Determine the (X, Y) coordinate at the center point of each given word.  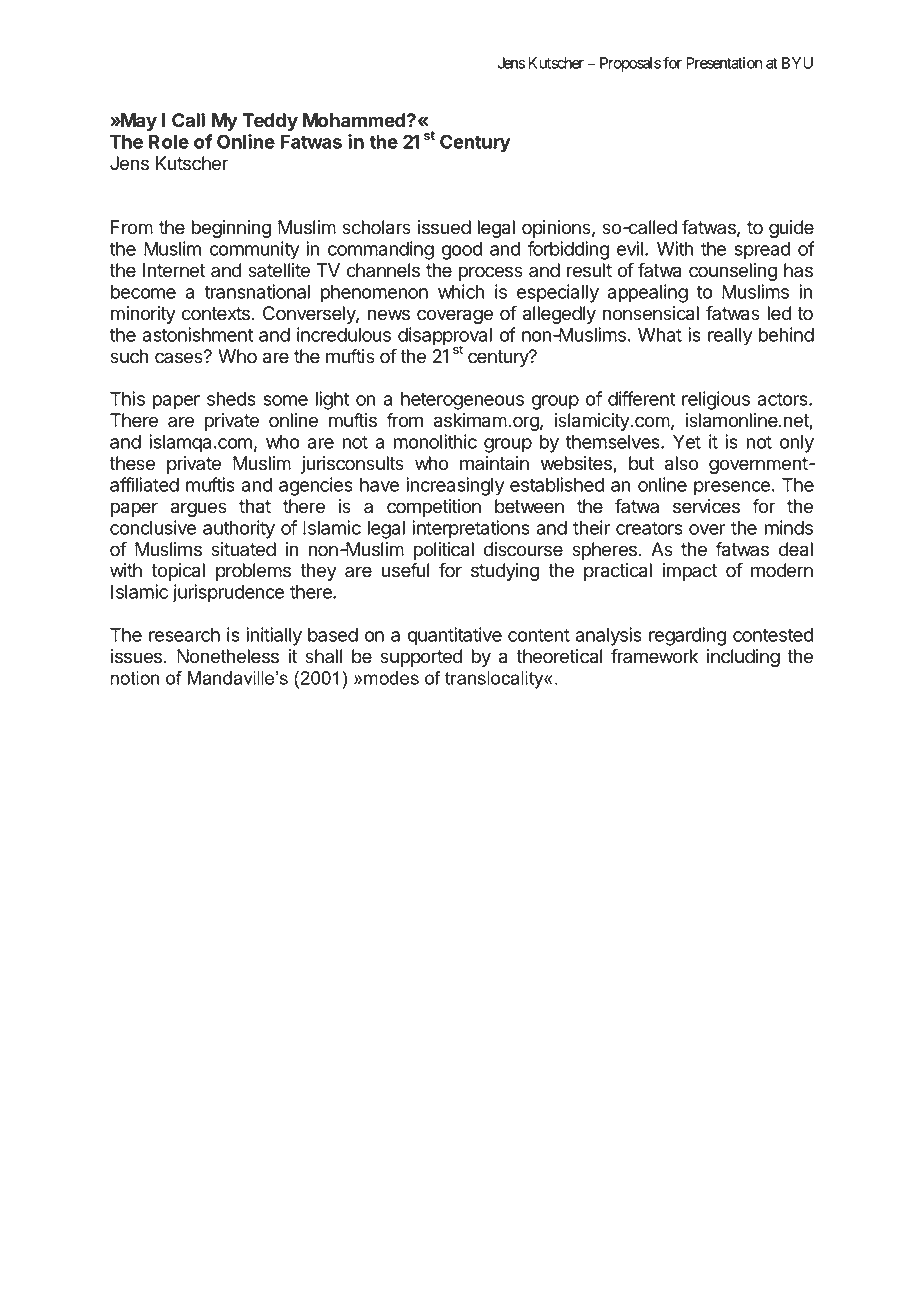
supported (421, 658)
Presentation (724, 63)
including (743, 658)
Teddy (270, 122)
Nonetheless (228, 656)
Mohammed (355, 120)
